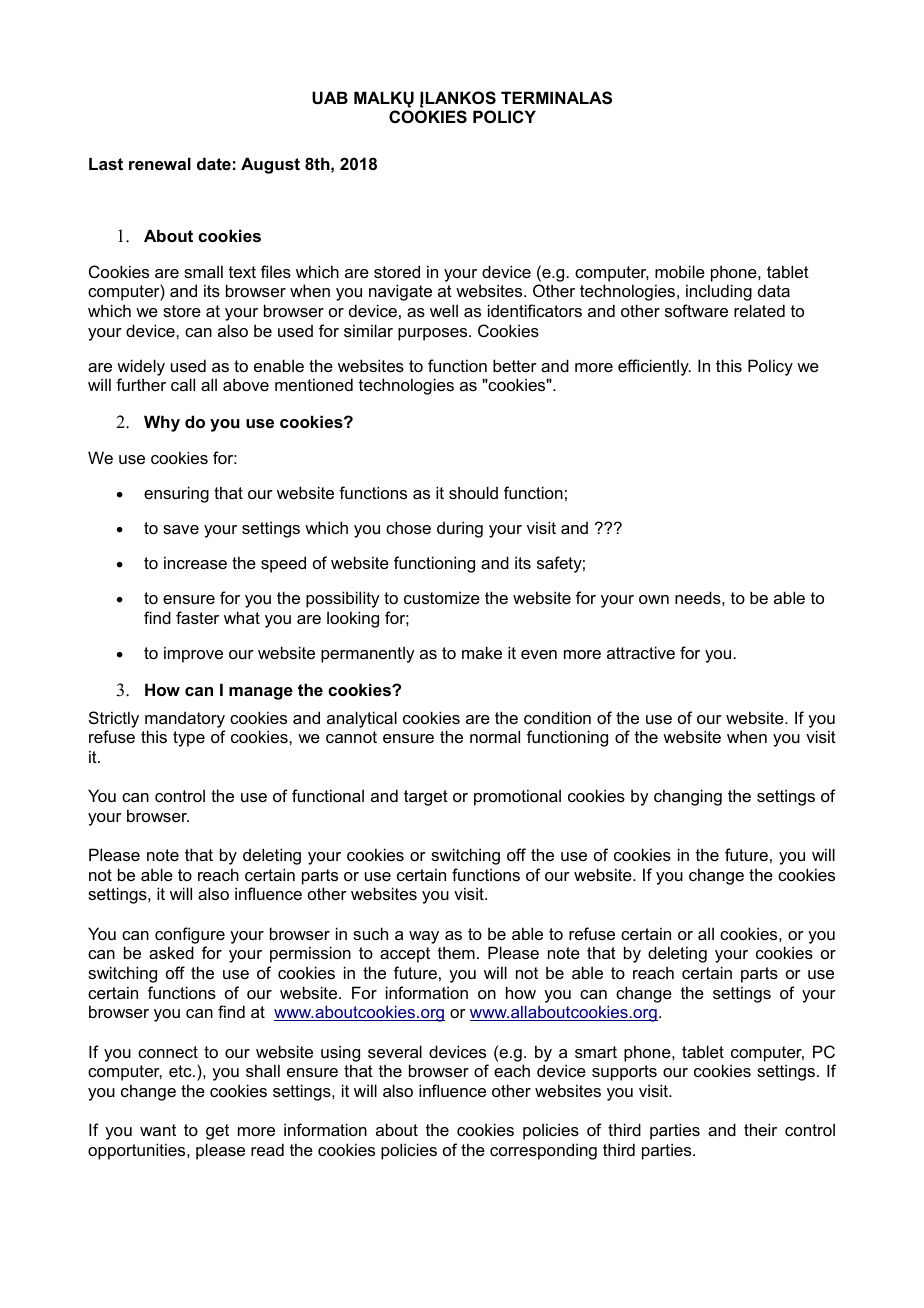 The image size is (924, 1308). What do you see at coordinates (654, 367) in the screenshot?
I see `efficiently` at bounding box center [654, 367].
